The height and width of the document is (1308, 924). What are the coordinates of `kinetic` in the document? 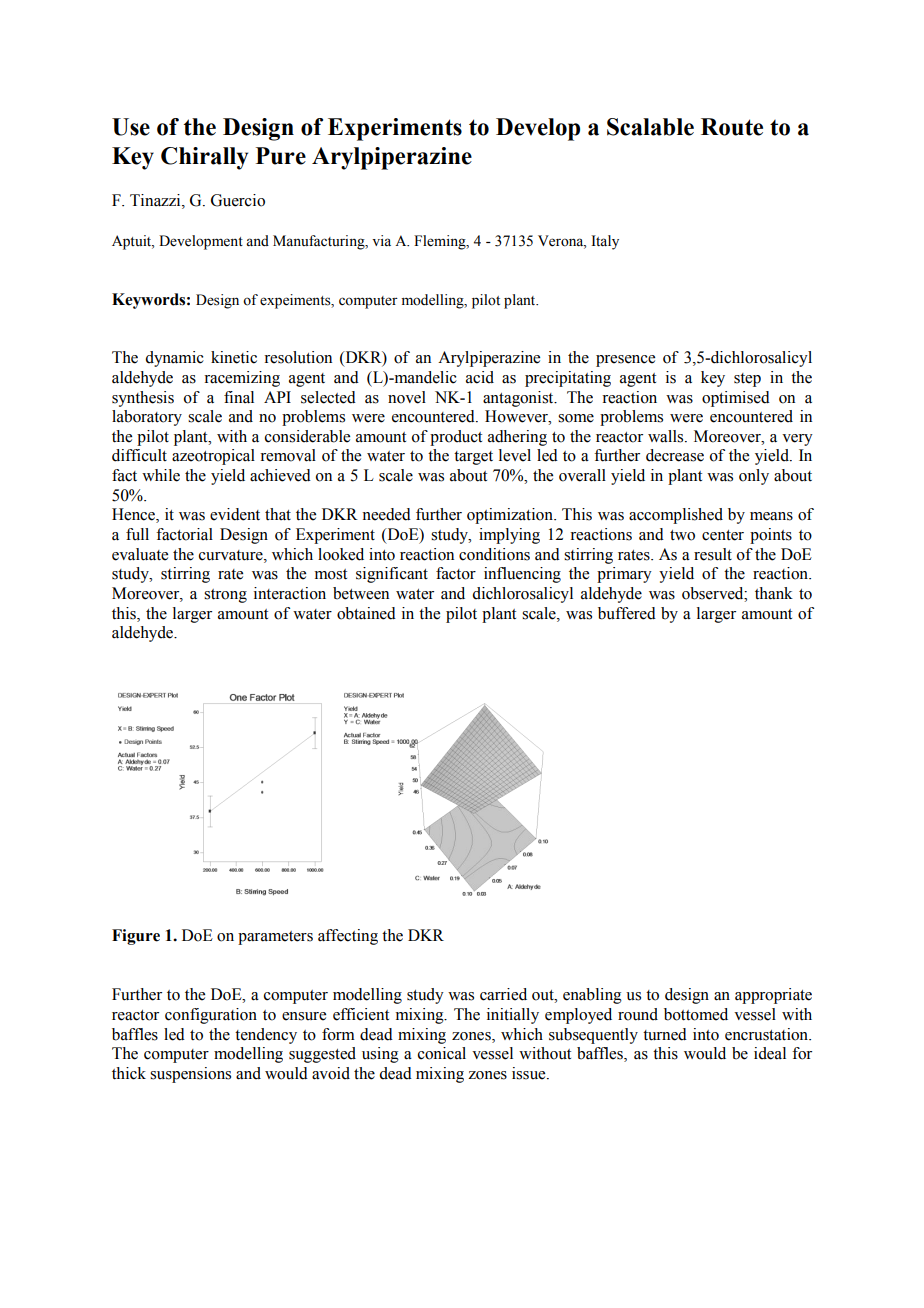 It's located at (234, 357).
